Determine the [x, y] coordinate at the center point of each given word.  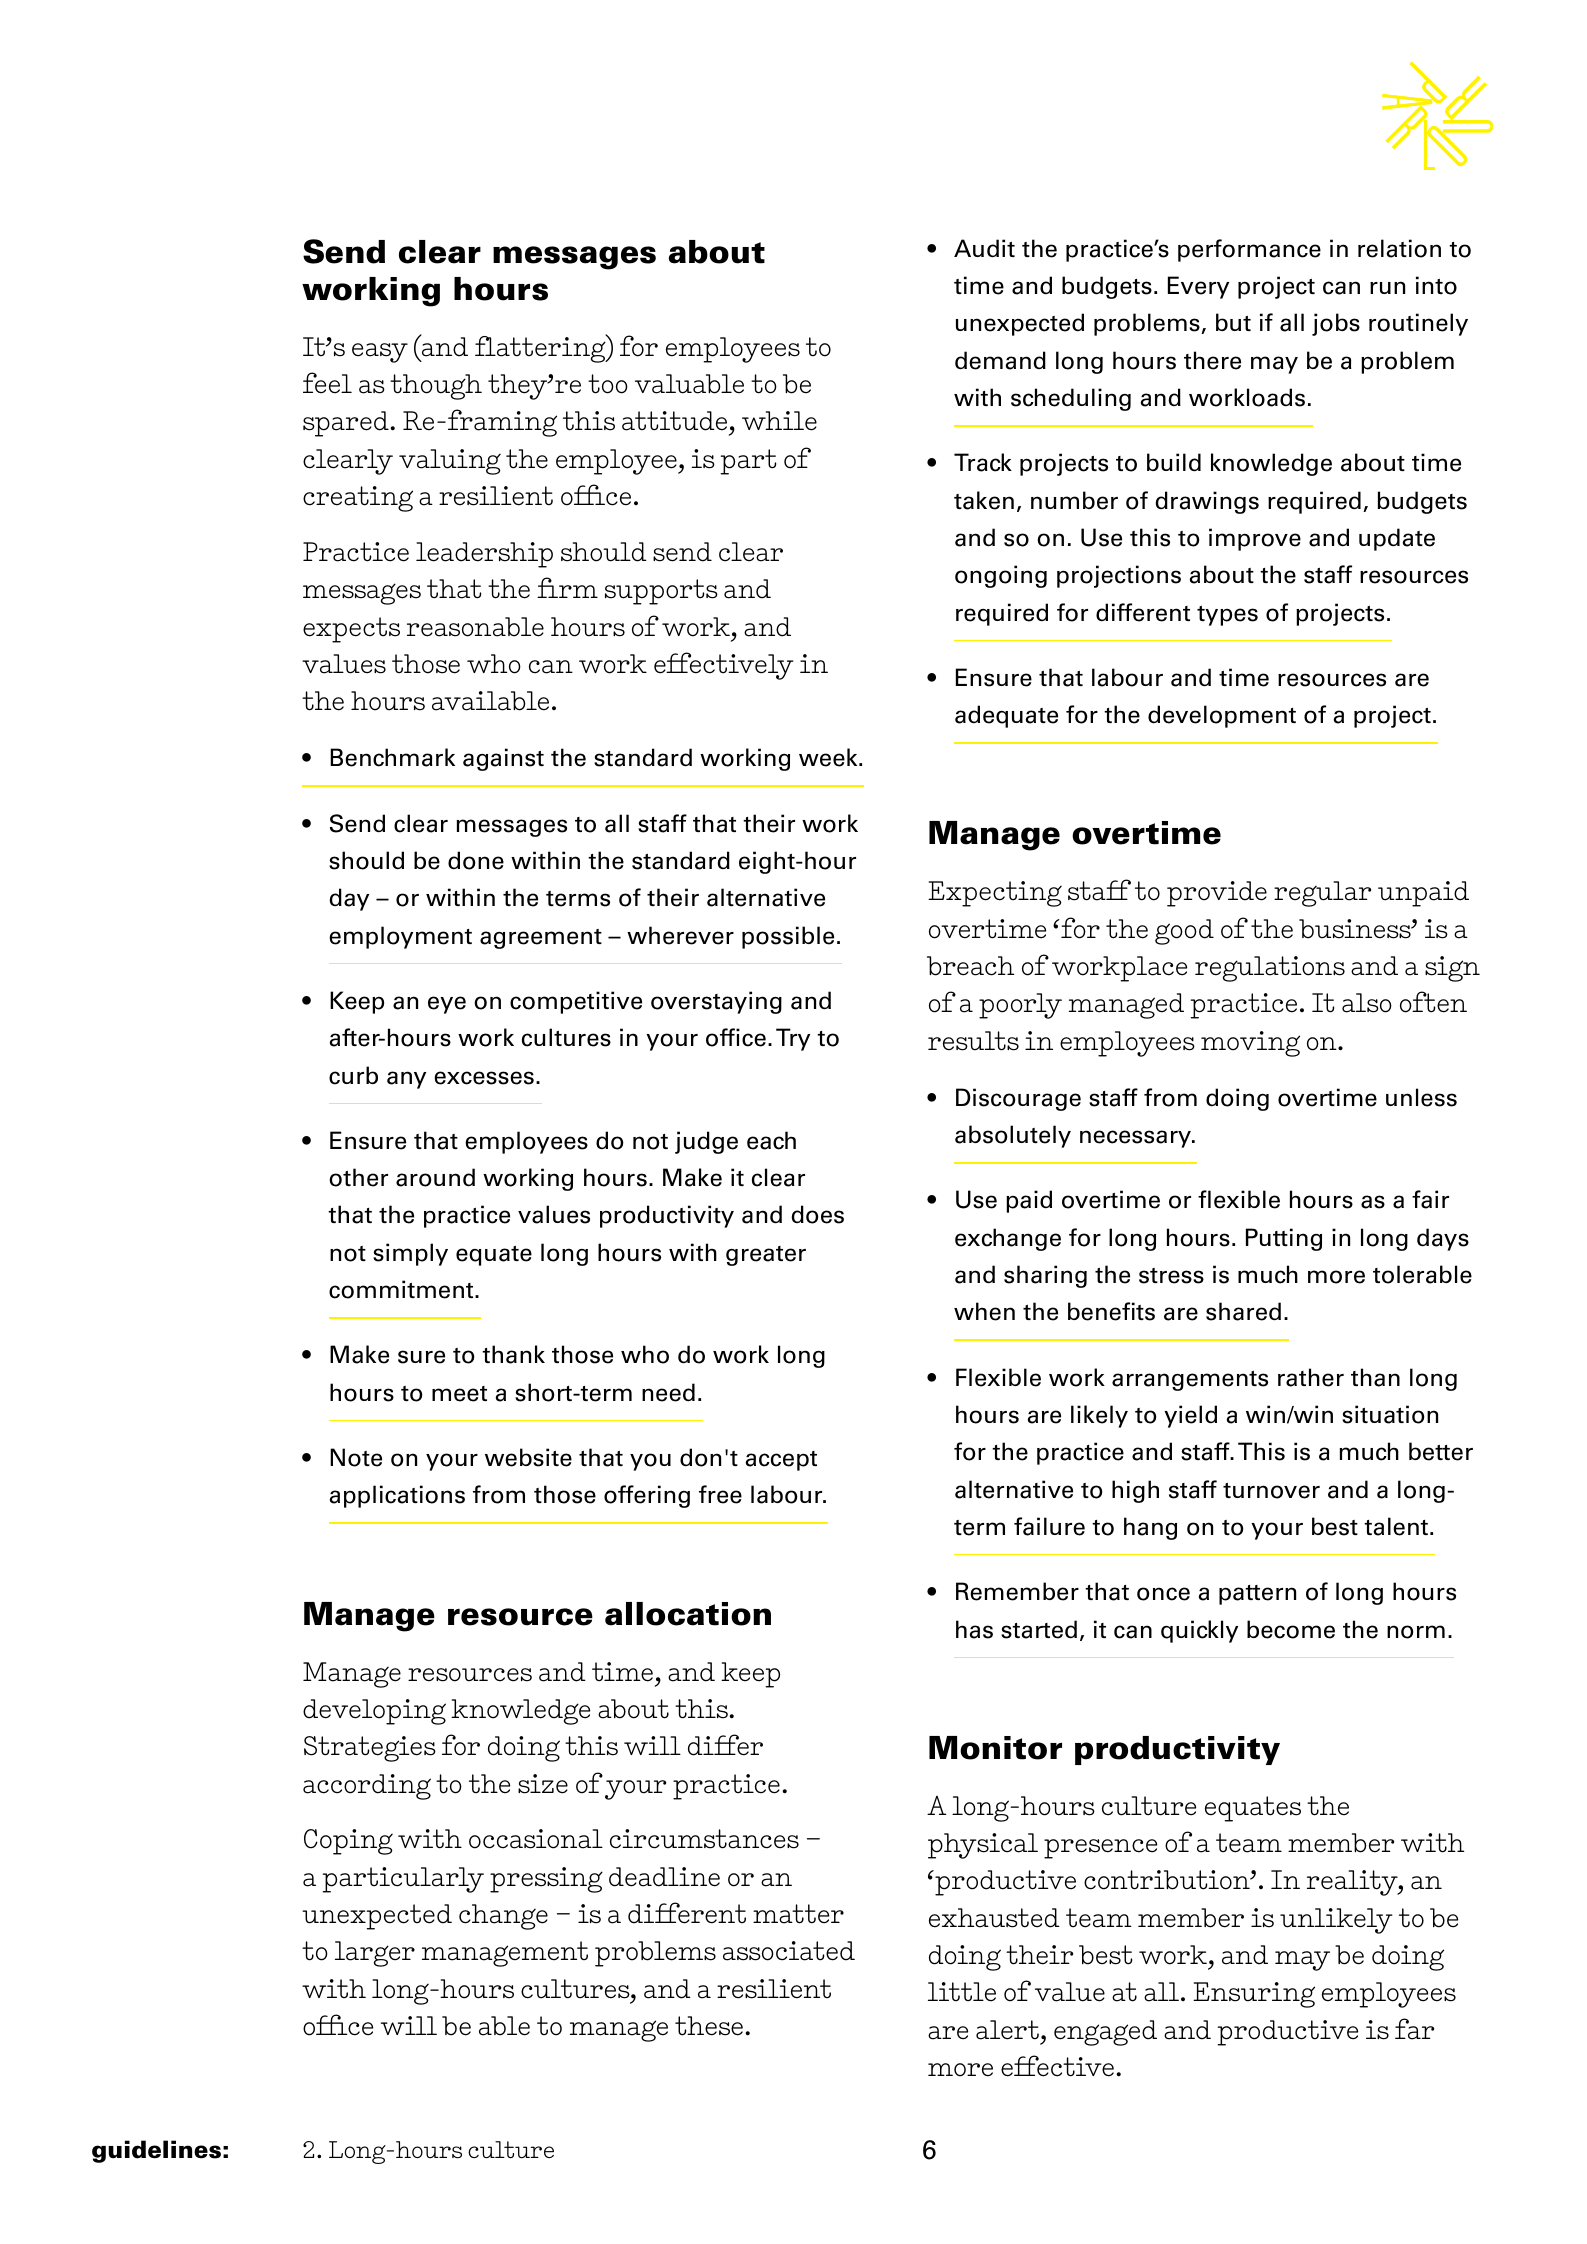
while [779, 421]
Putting [1284, 1239]
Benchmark [392, 757]
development [1222, 716]
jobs [1336, 324]
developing [374, 1712]
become [1291, 1629]
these [709, 2026]
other [358, 1177]
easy [380, 353]
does [817, 1214]
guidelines [156, 2151]
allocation [688, 1614]
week [829, 757]
